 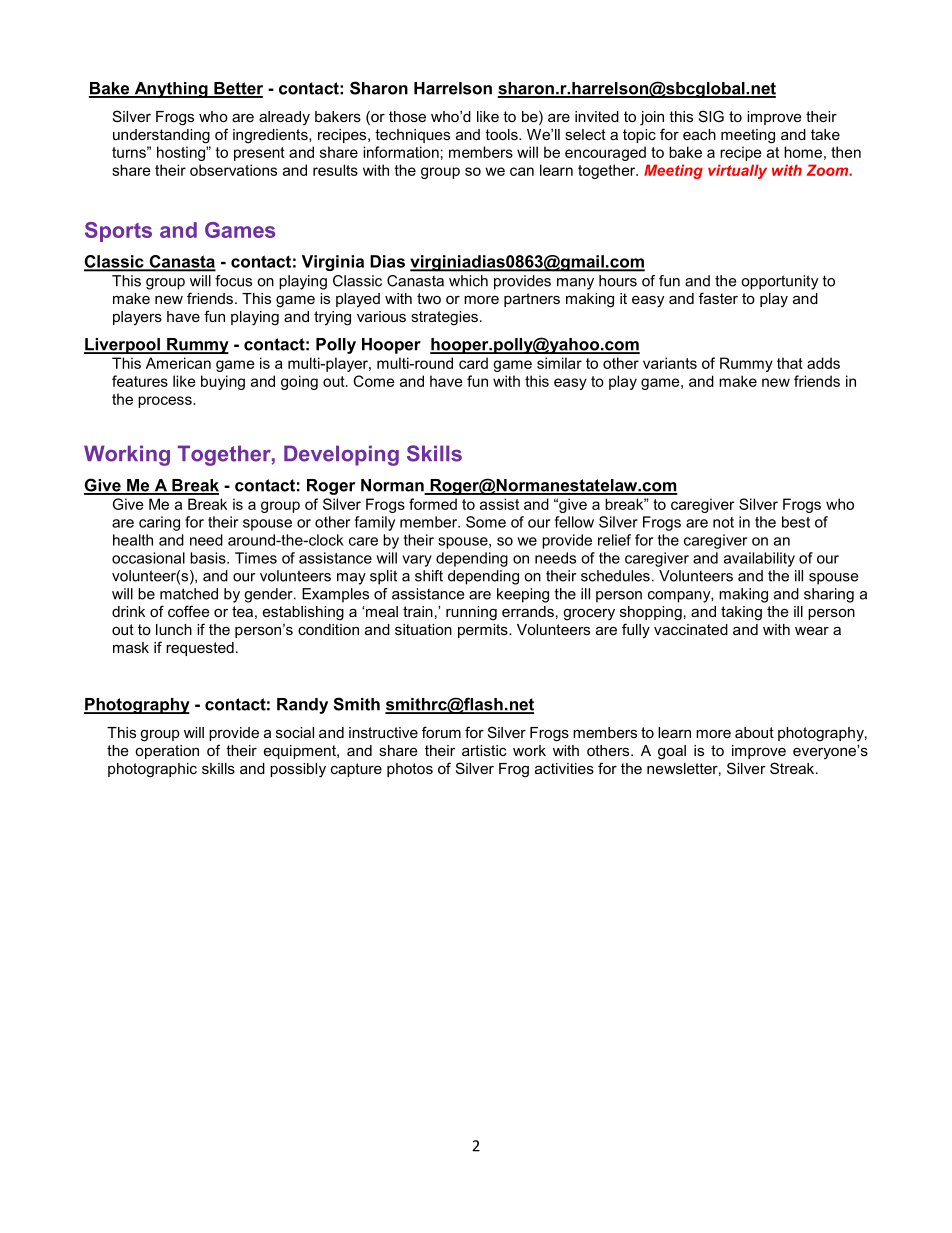 What do you see at coordinates (166, 402) in the screenshot?
I see `process` at bounding box center [166, 402].
